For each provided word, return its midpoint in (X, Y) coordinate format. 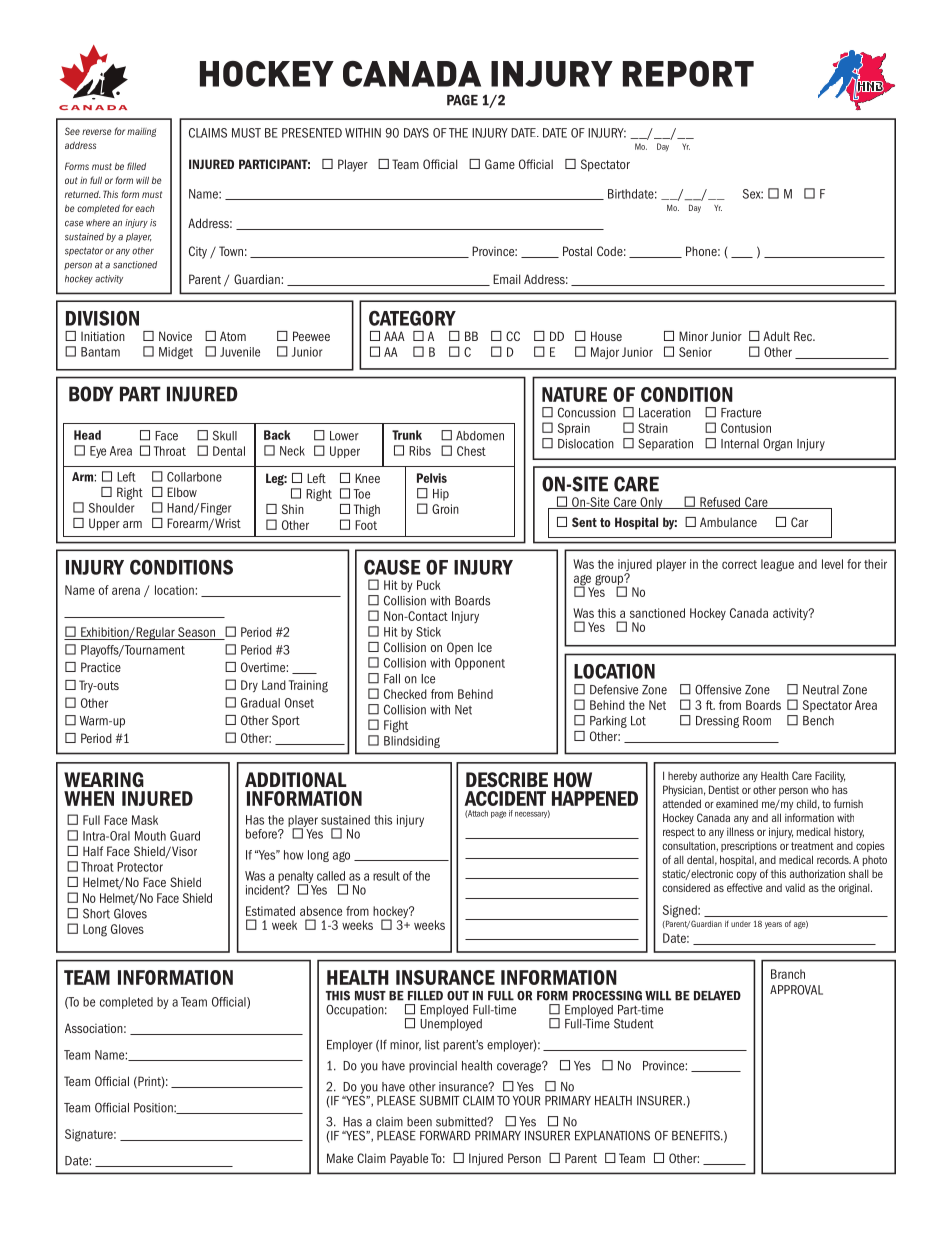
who (820, 790)
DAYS (416, 133)
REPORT (688, 74)
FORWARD (445, 1136)
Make (340, 1158)
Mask (145, 820)
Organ (777, 445)
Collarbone (194, 477)
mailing (141, 132)
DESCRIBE (507, 779)
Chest (471, 451)
